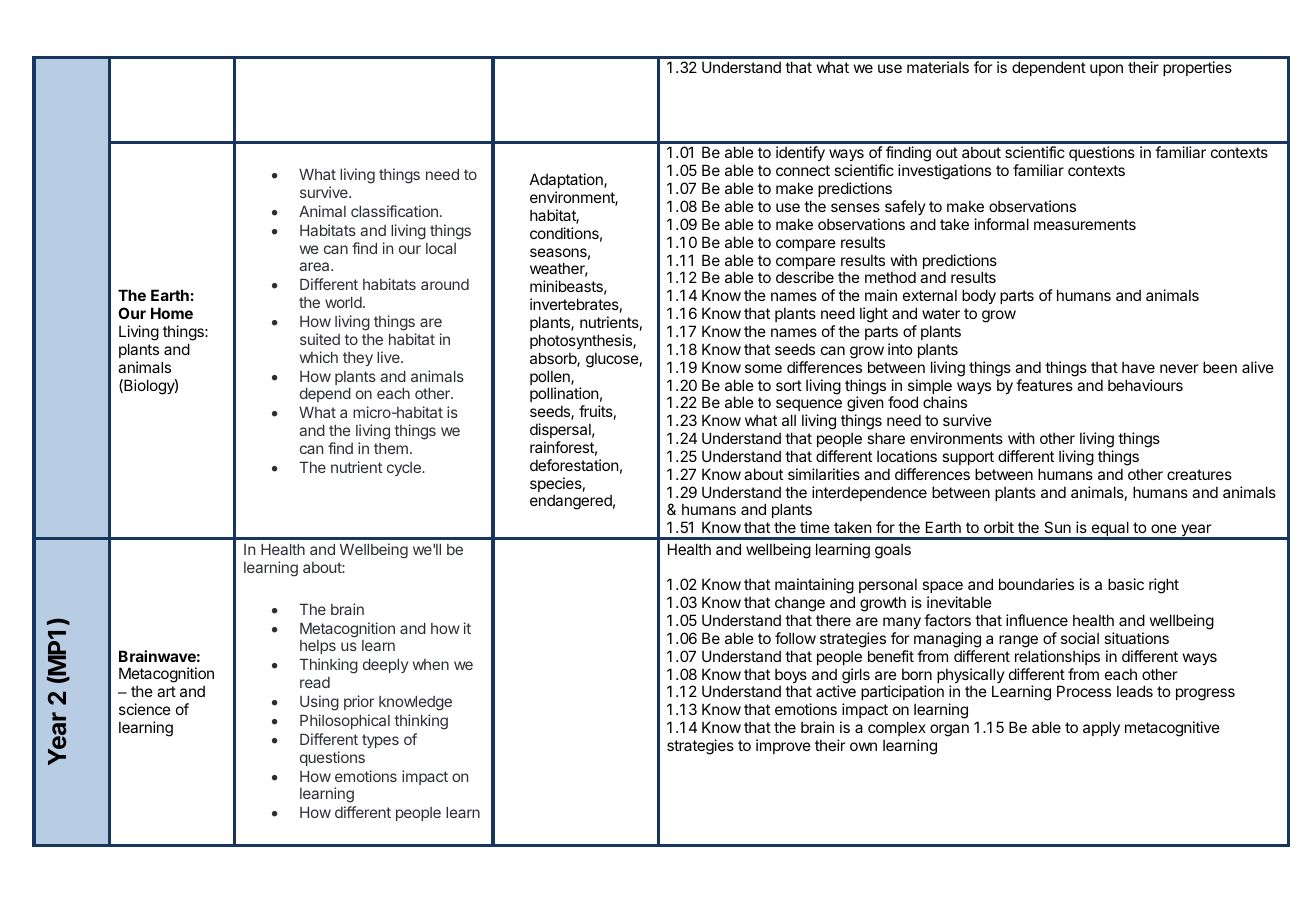 The image size is (1308, 924). I want to click on Philosophical, so click(345, 721).
